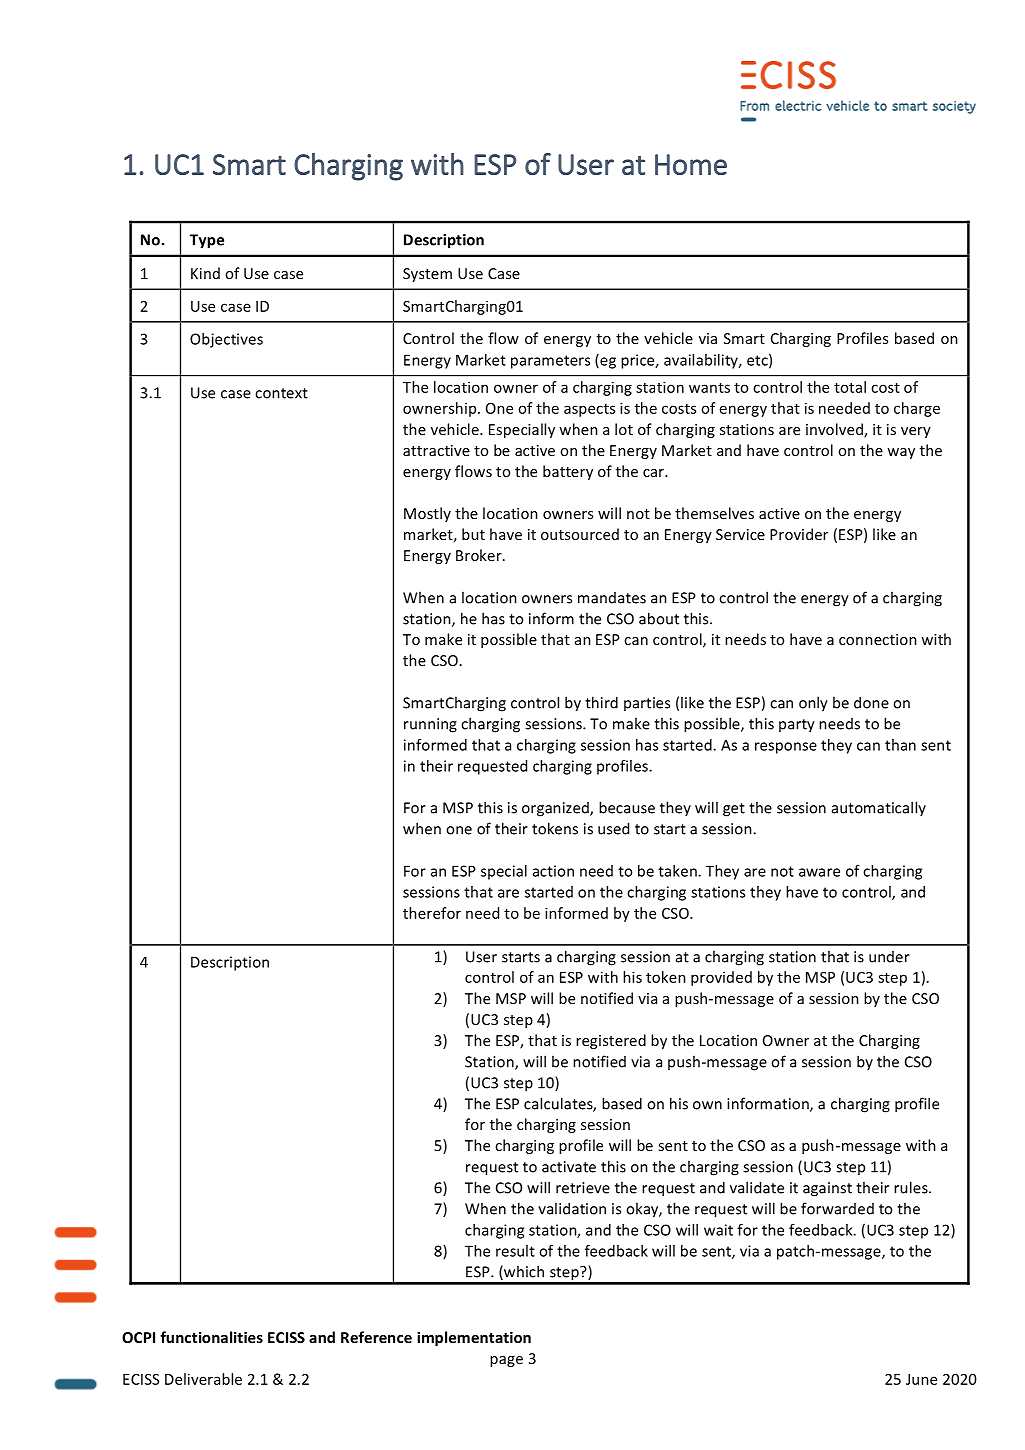 The image size is (1025, 1450). What do you see at coordinates (799, 534) in the document?
I see `Provider` at bounding box center [799, 534].
